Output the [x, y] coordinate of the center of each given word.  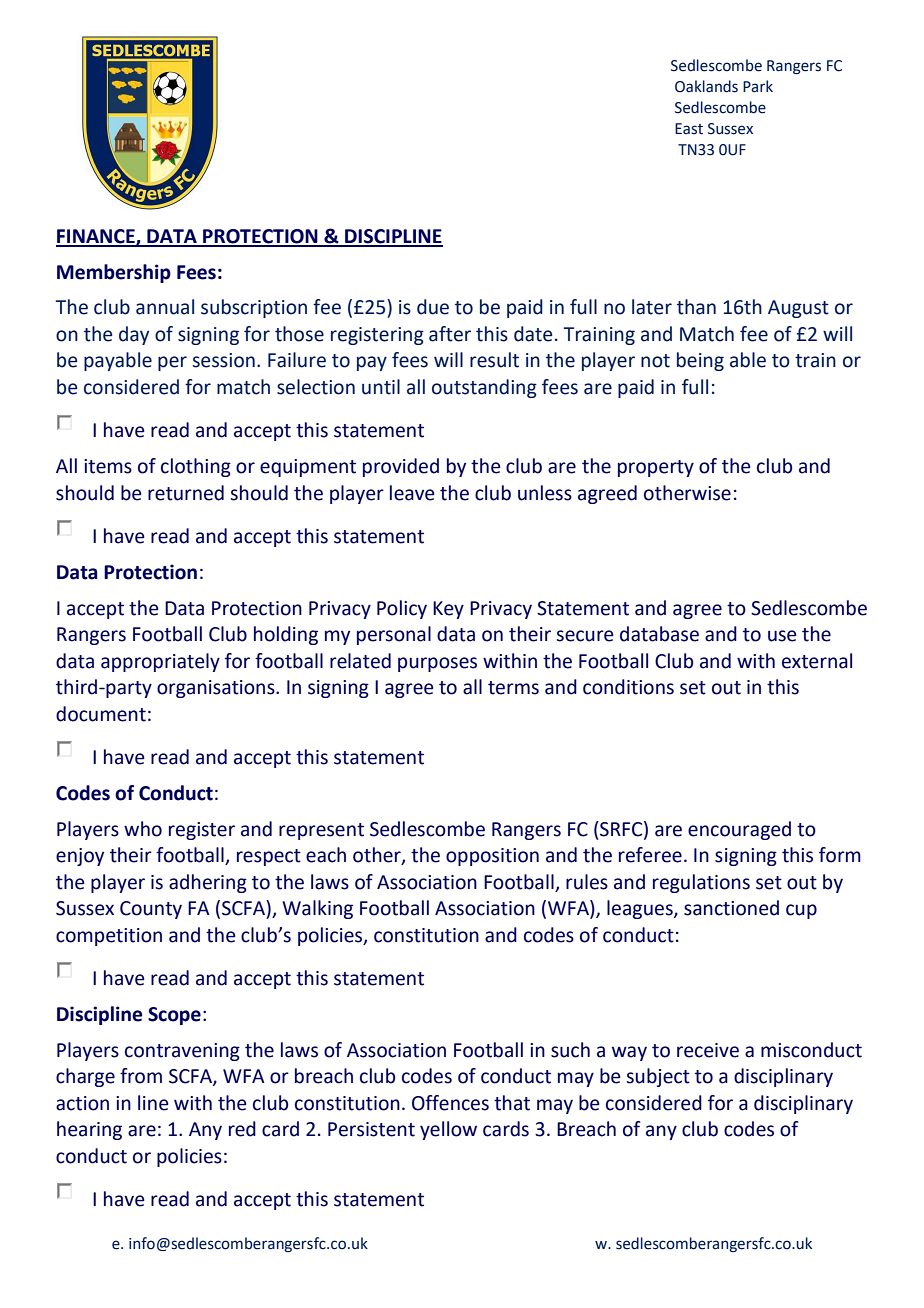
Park [758, 86]
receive [708, 1050]
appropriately [160, 662]
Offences [450, 1103]
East [689, 129]
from [141, 1076]
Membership [114, 273]
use [782, 636]
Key [448, 610]
